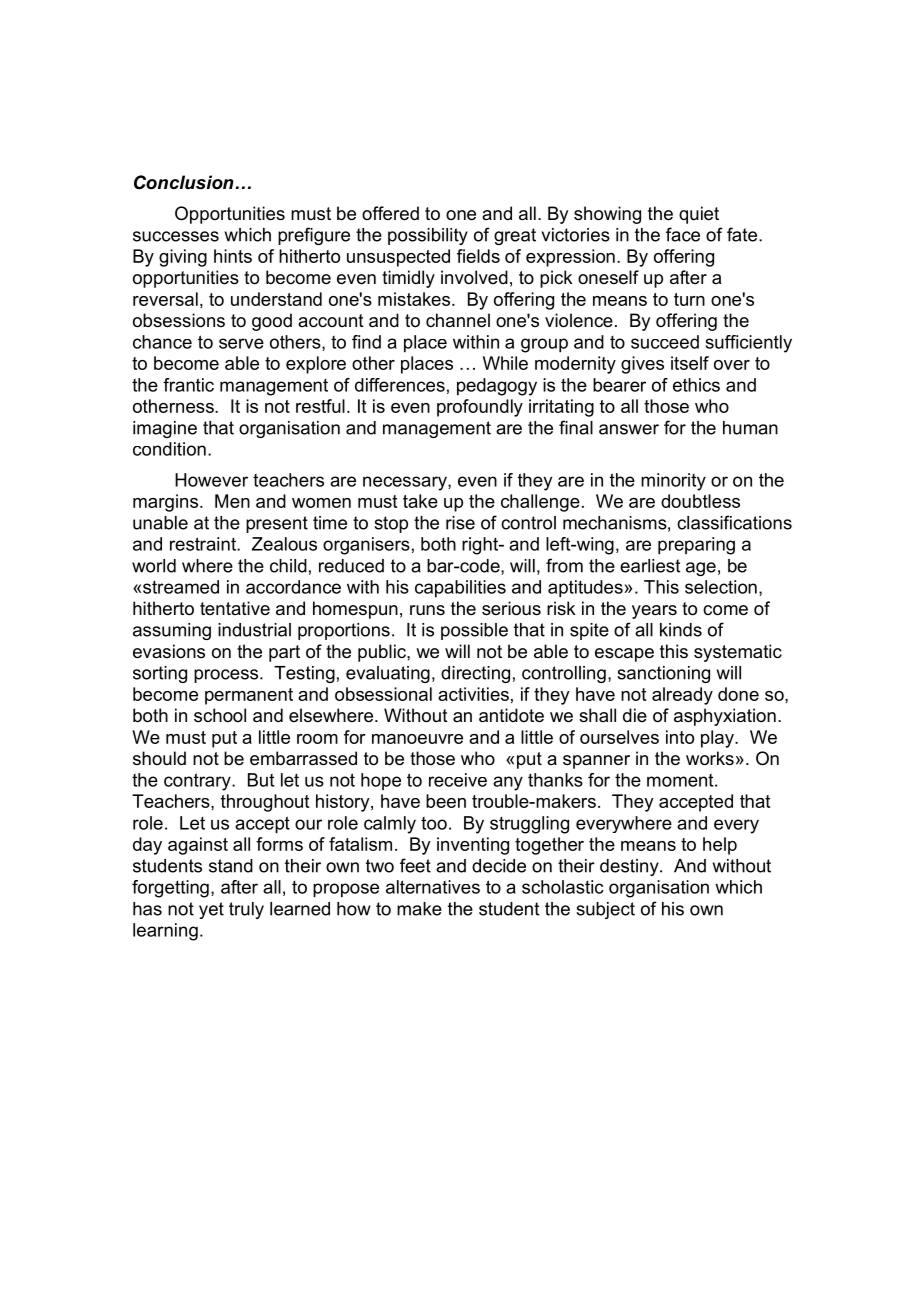 This page has width=924, height=1308. Describe the element at coordinates (220, 715) in the page. I see `school` at that location.
